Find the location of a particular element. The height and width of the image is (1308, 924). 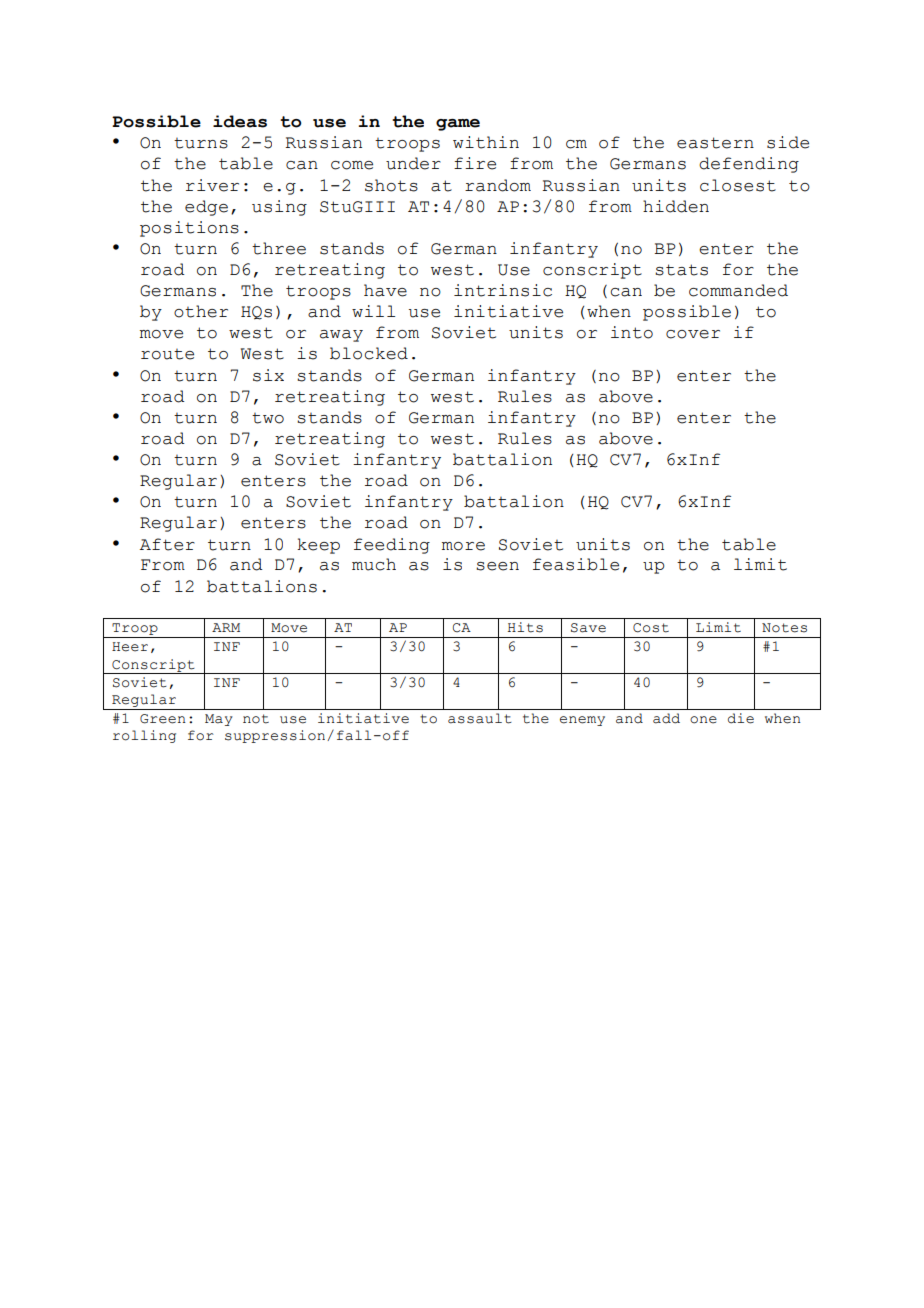

eastern is located at coordinates (715, 143).
